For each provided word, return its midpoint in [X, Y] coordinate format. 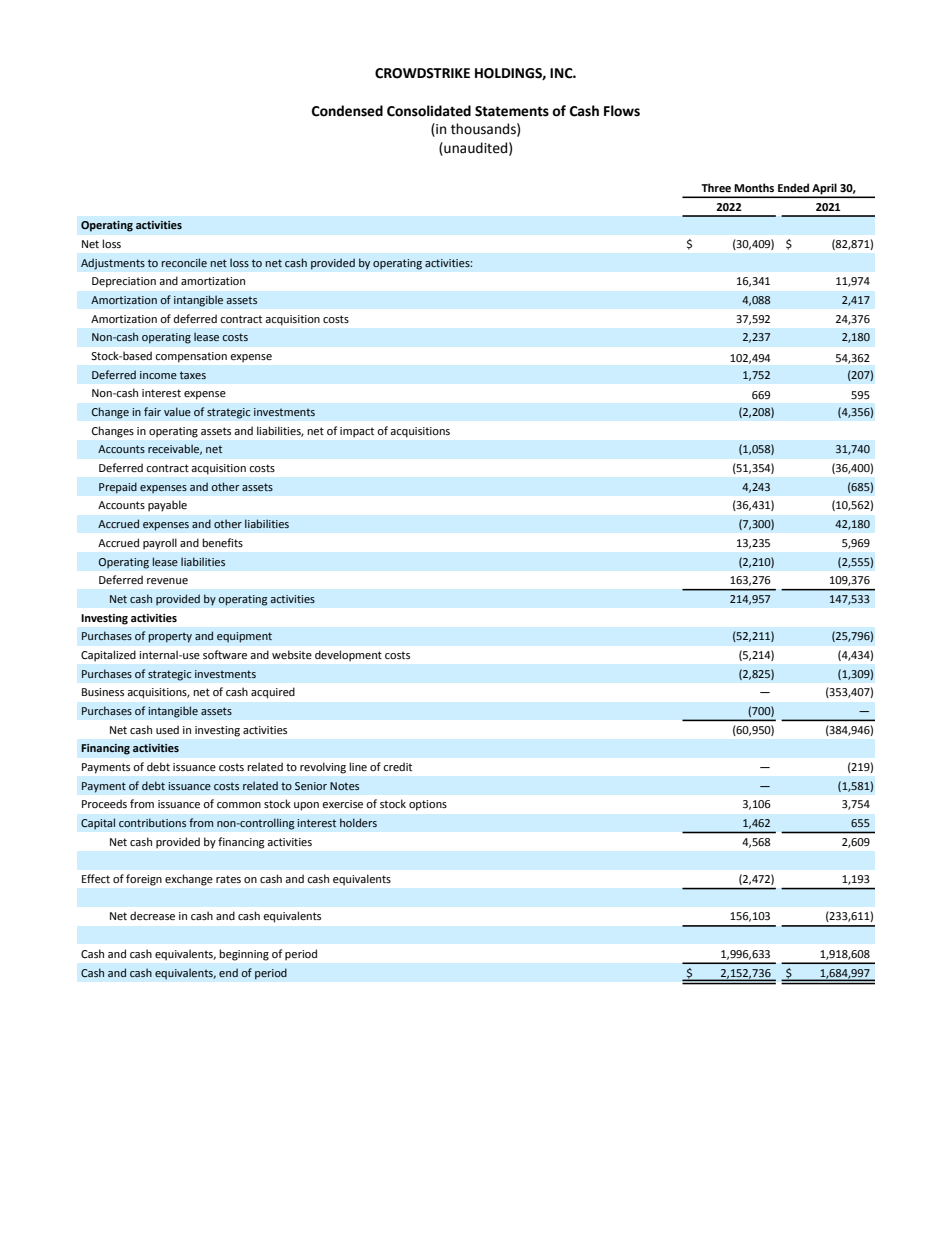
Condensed [347, 111]
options [428, 805]
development [348, 655]
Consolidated [429, 111]
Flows [622, 111]
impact [357, 432]
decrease [152, 915]
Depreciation [124, 282]
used [167, 729]
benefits [222, 542]
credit [397, 766]
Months [754, 187]
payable [167, 506]
